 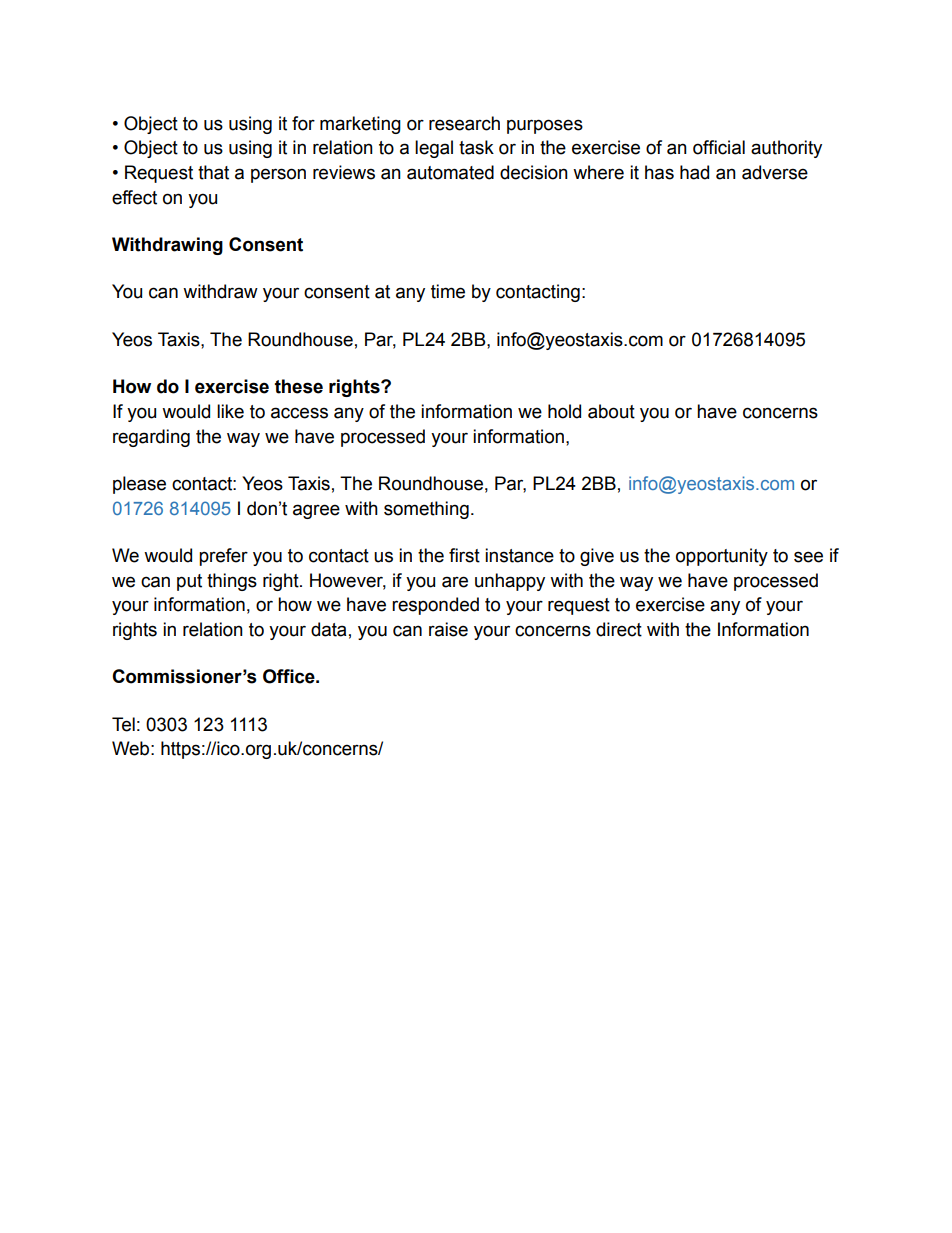 What do you see at coordinates (448, 291) in the document?
I see `time` at bounding box center [448, 291].
